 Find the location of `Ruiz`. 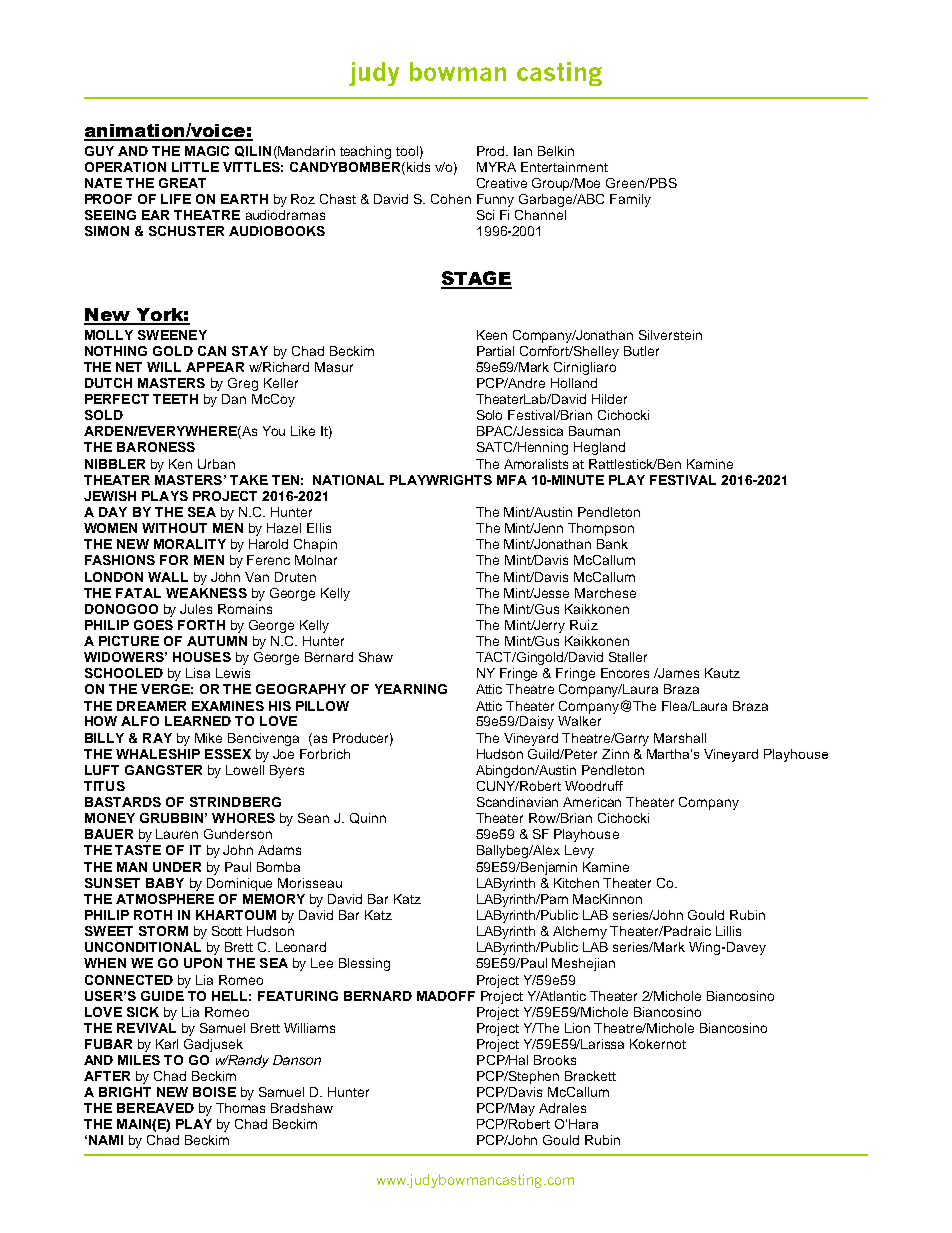

Ruiz is located at coordinates (584, 625).
